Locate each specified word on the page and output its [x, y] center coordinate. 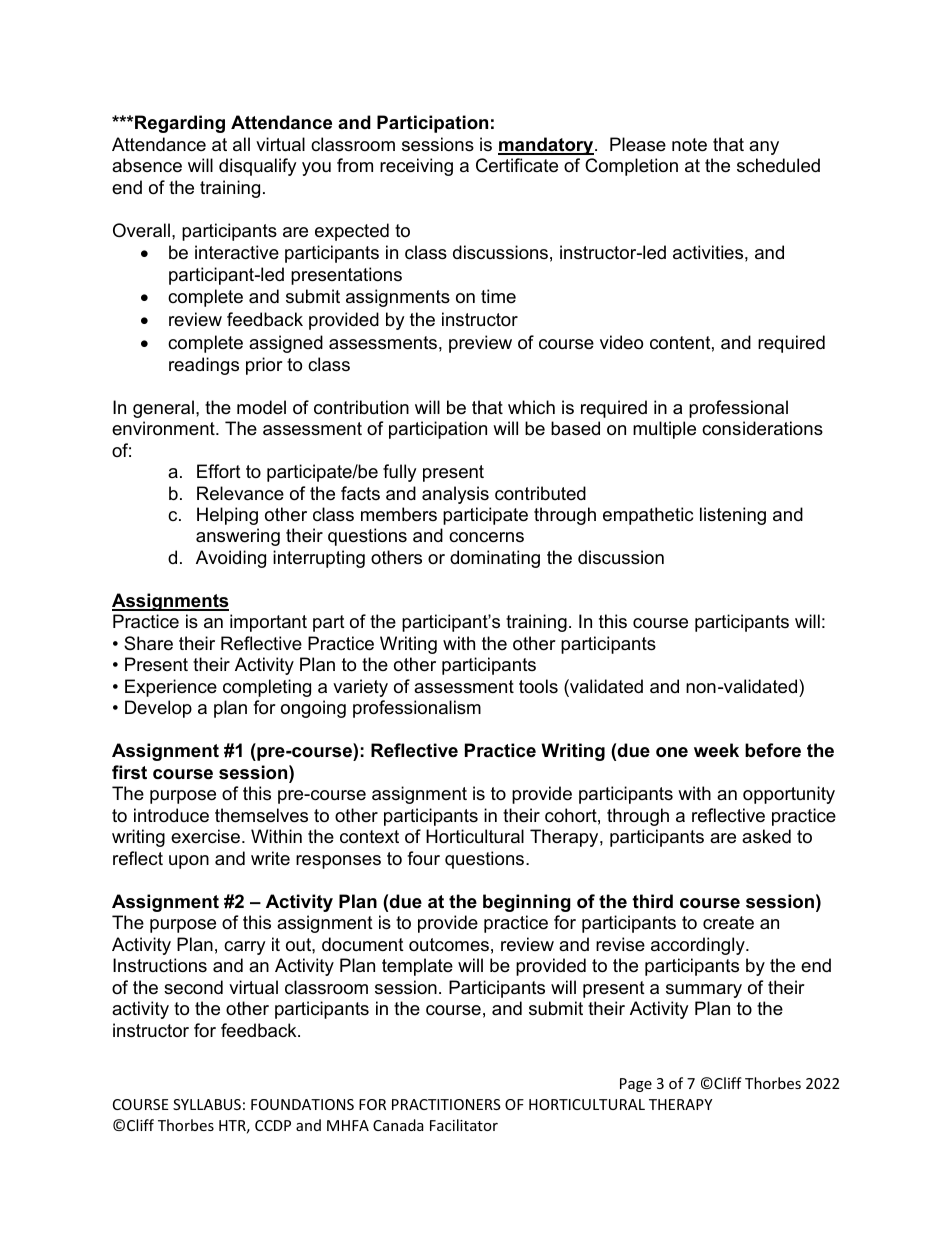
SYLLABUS [207, 1104]
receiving [416, 167]
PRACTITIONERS [446, 1104]
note [689, 145]
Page [636, 1085]
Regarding [180, 124]
